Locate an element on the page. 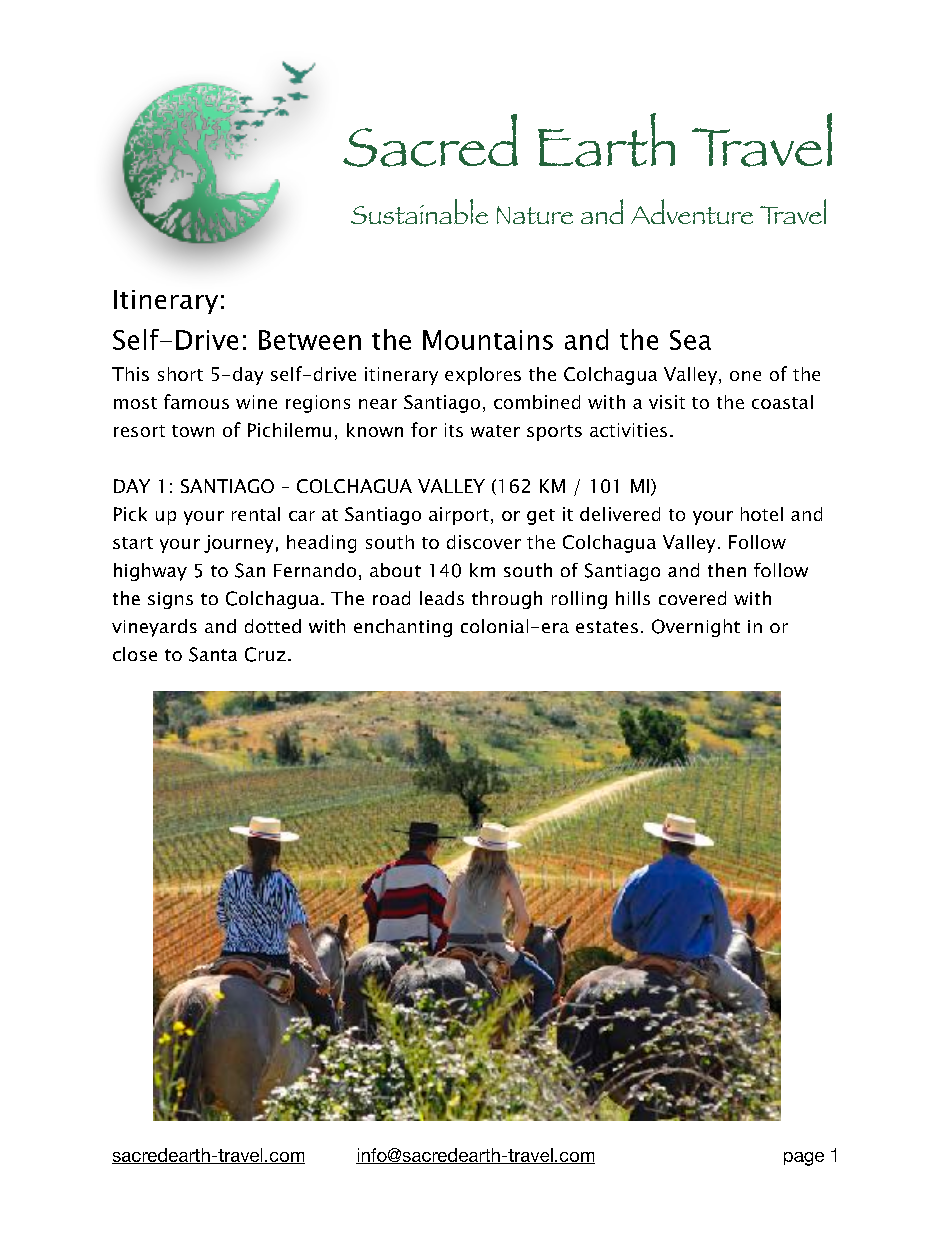 The width and height of the image is (952, 1233). Overnight is located at coordinates (696, 628).
